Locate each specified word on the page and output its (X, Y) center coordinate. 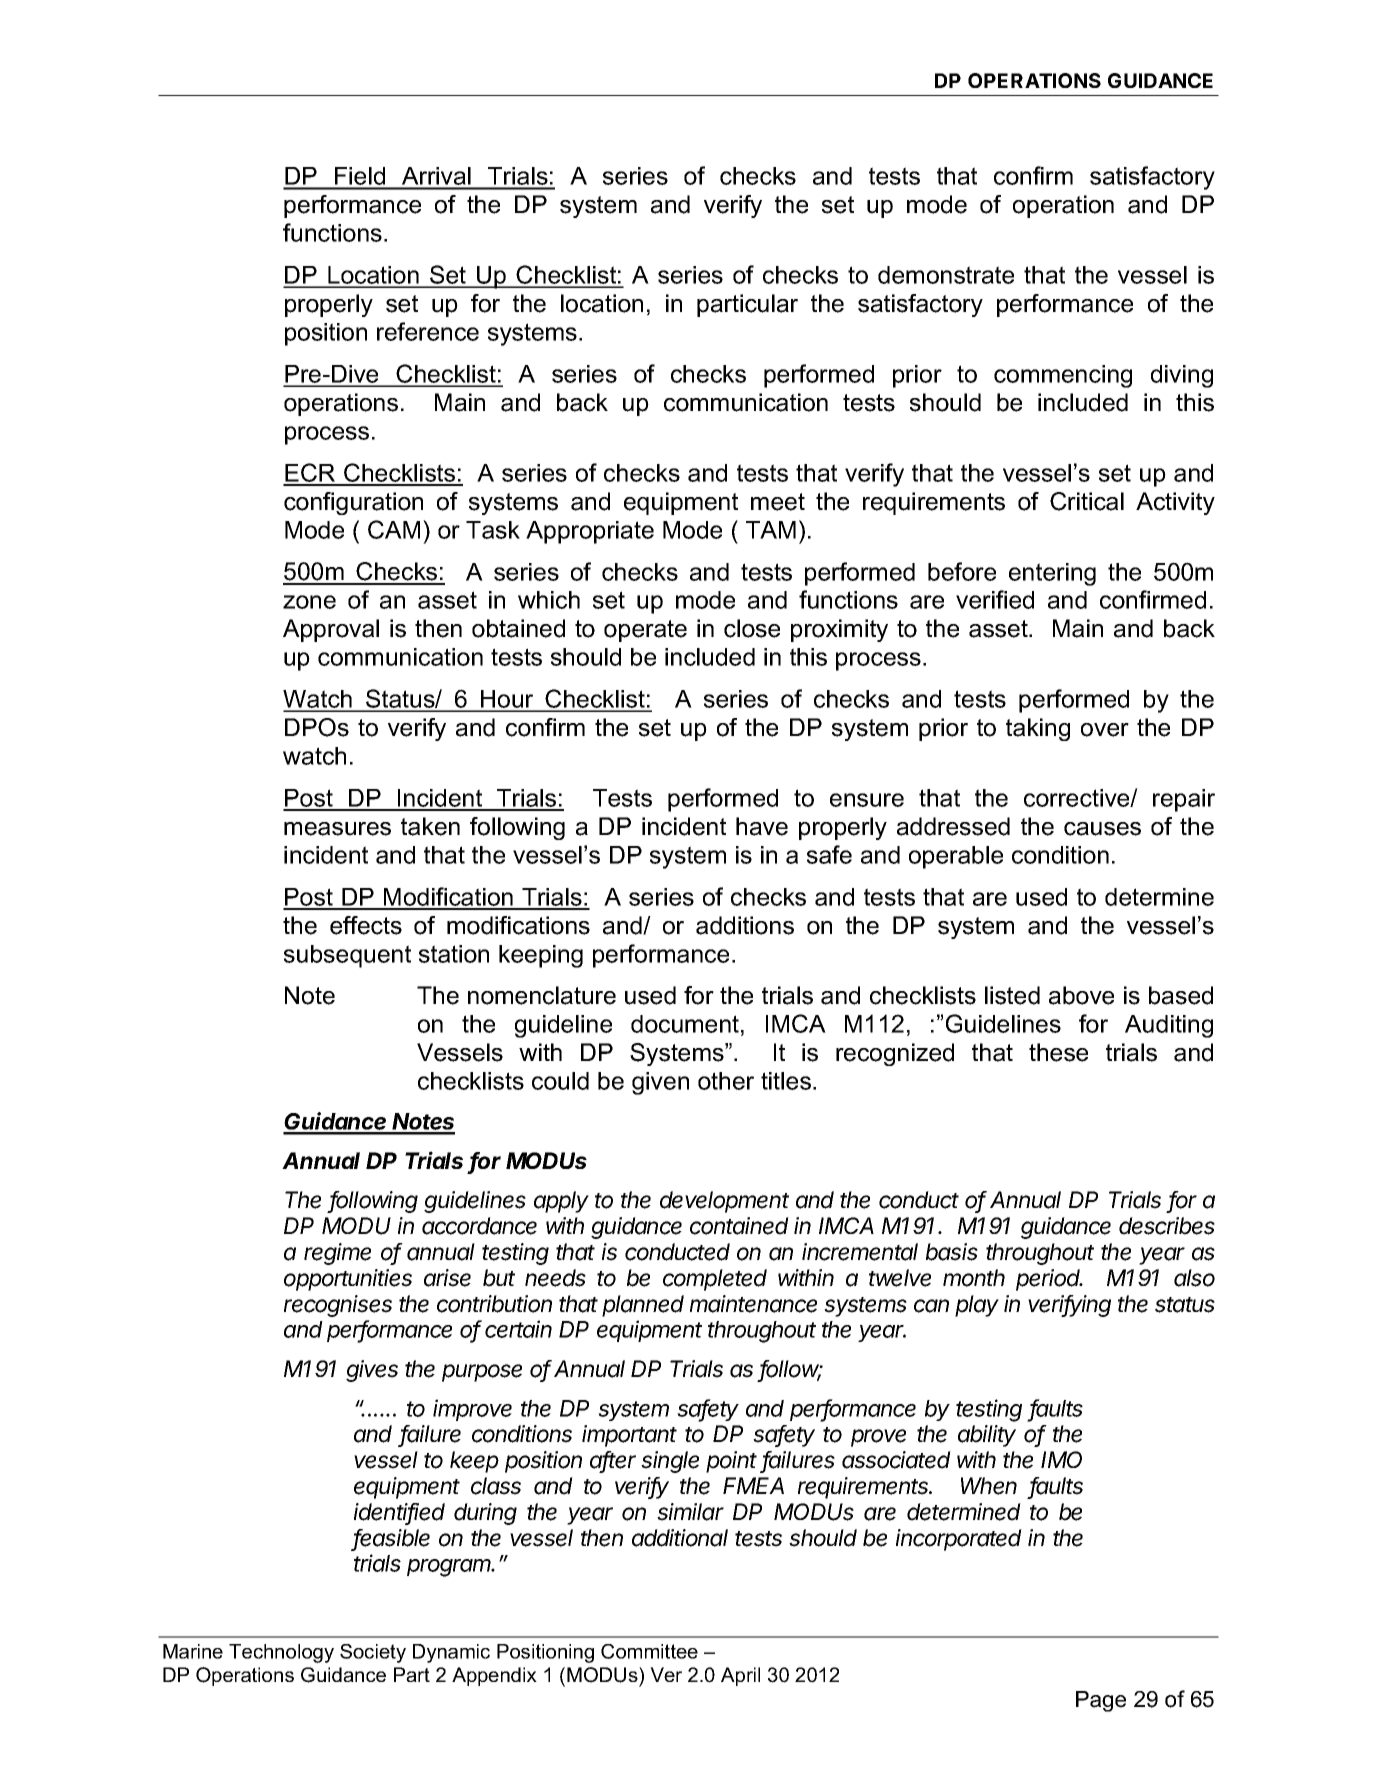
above (1081, 995)
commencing (1063, 376)
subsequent (347, 956)
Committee (649, 1651)
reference (428, 331)
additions (745, 925)
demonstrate (946, 275)
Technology (281, 1653)
